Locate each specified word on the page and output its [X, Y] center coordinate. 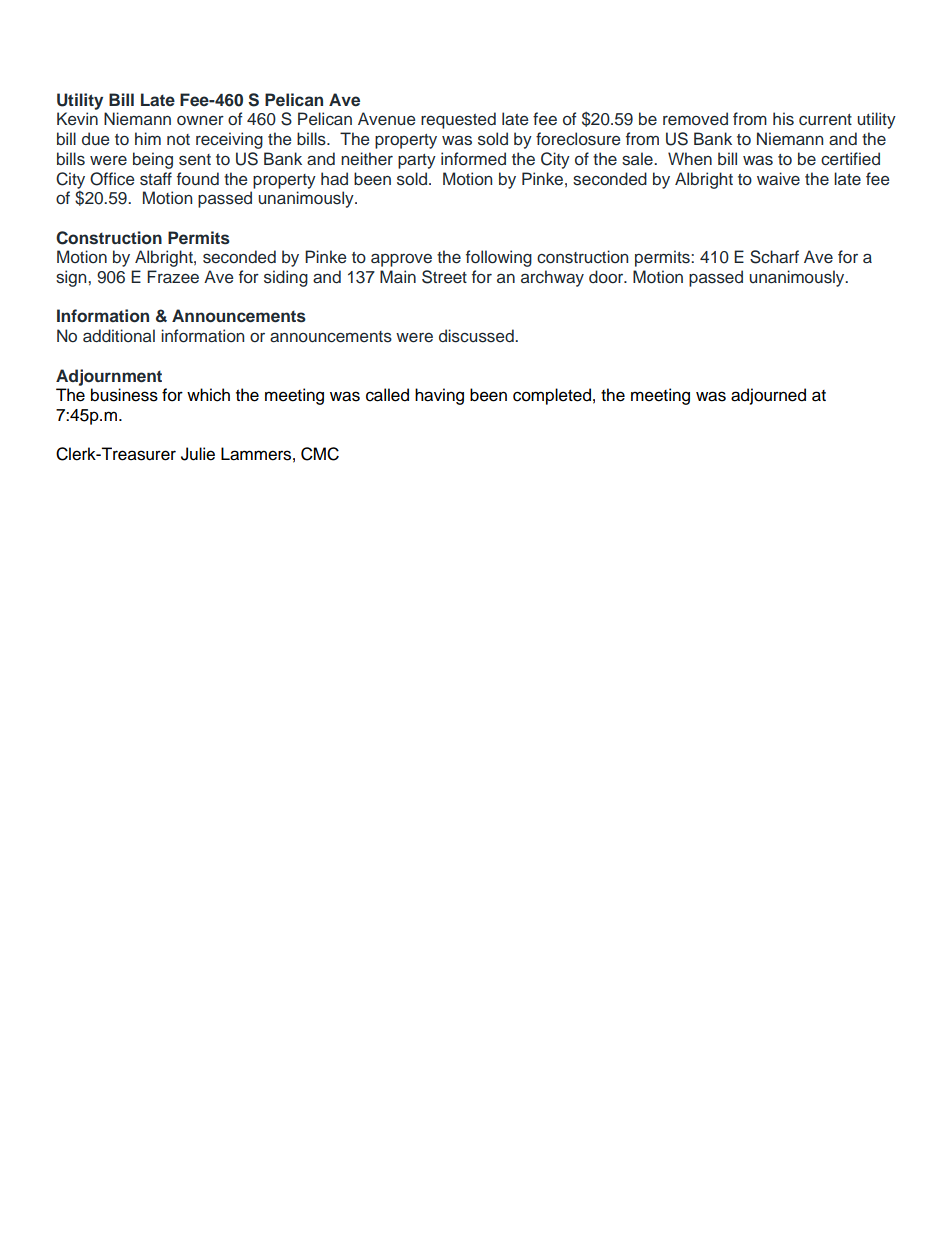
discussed [477, 336]
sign [72, 278]
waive [778, 179]
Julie [198, 454]
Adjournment [109, 377]
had [334, 178]
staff [156, 179]
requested [458, 120]
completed [552, 396]
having [439, 396]
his [783, 119]
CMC [320, 454]
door [607, 276]
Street [444, 277]
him [148, 138]
